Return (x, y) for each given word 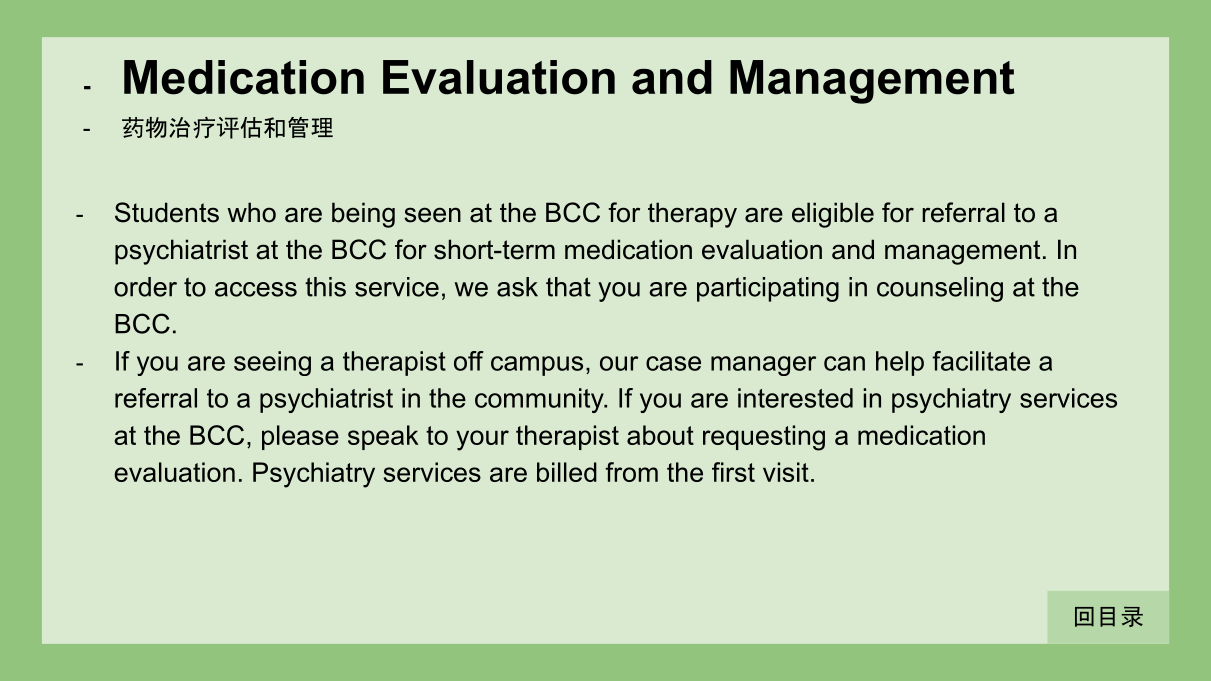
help (900, 363)
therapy (692, 215)
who (251, 212)
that (568, 287)
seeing (272, 363)
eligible (833, 215)
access (256, 289)
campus (537, 366)
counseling (940, 289)
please (300, 437)
